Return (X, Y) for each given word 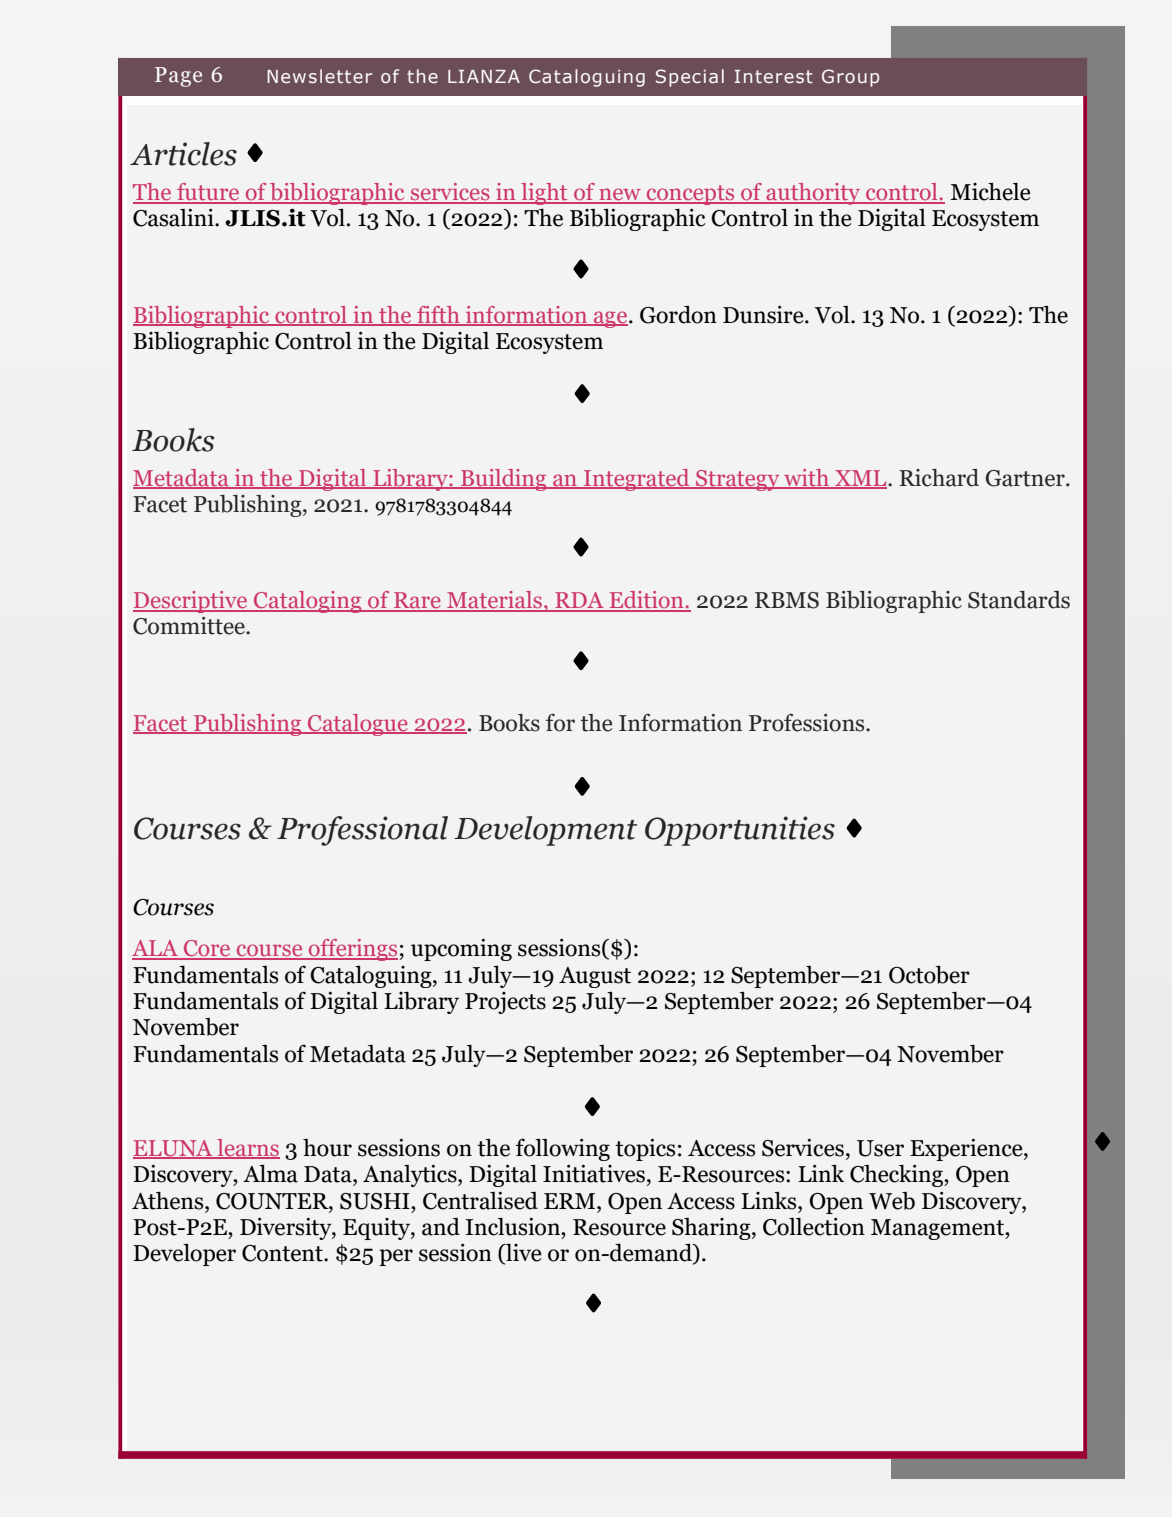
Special (690, 78)
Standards (1019, 600)
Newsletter (319, 76)
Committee (190, 626)
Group (850, 78)
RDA (579, 601)
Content (283, 1253)
